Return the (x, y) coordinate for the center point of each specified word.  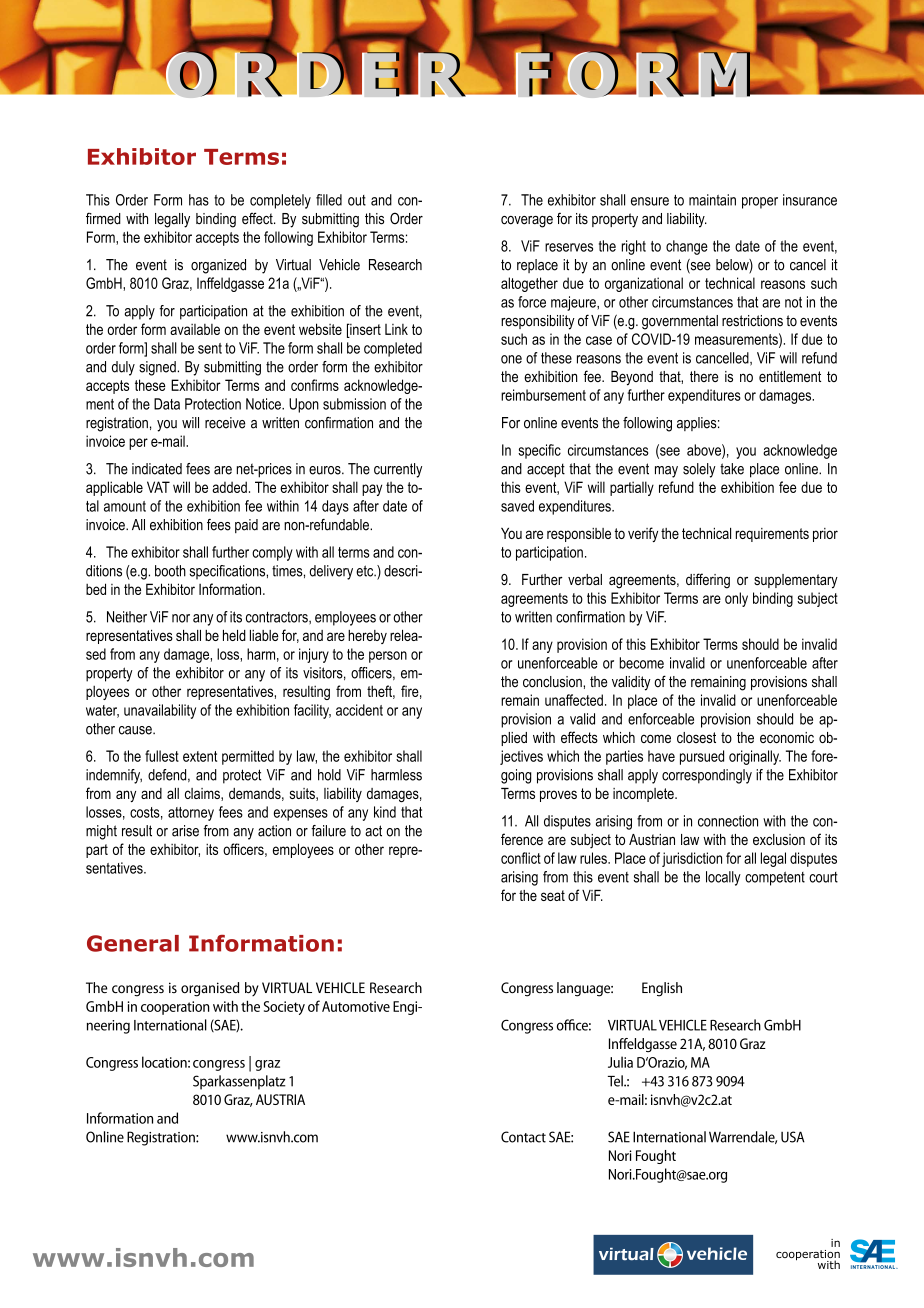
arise (185, 831)
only (736, 599)
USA (793, 1137)
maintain (712, 200)
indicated (157, 469)
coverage (527, 222)
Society (284, 1008)
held (234, 635)
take (732, 469)
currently (398, 470)
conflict (521, 858)
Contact (523, 1137)
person (388, 657)
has (199, 200)
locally (723, 878)
